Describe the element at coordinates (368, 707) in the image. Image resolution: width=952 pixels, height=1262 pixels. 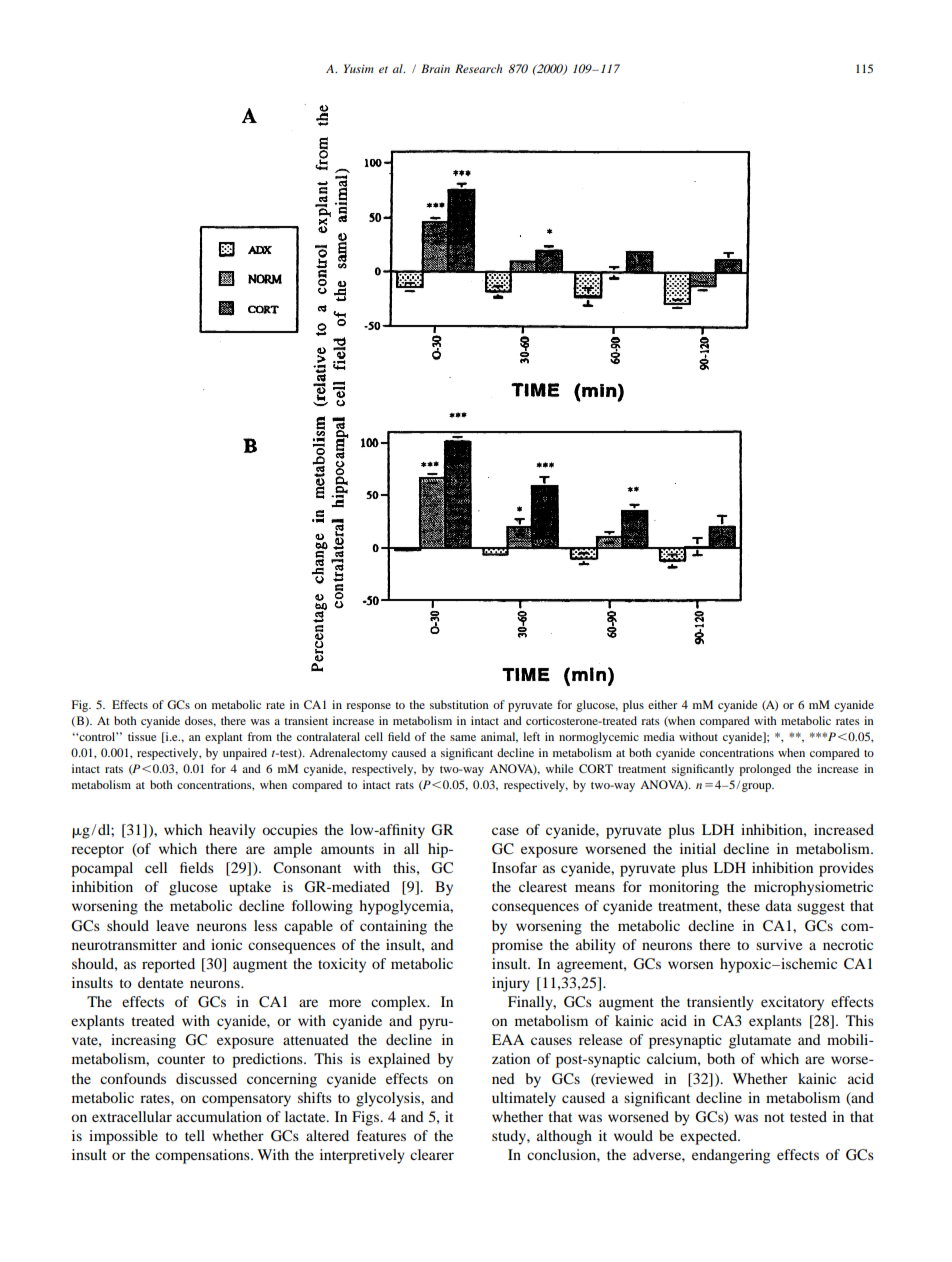
I see `response` at that location.
